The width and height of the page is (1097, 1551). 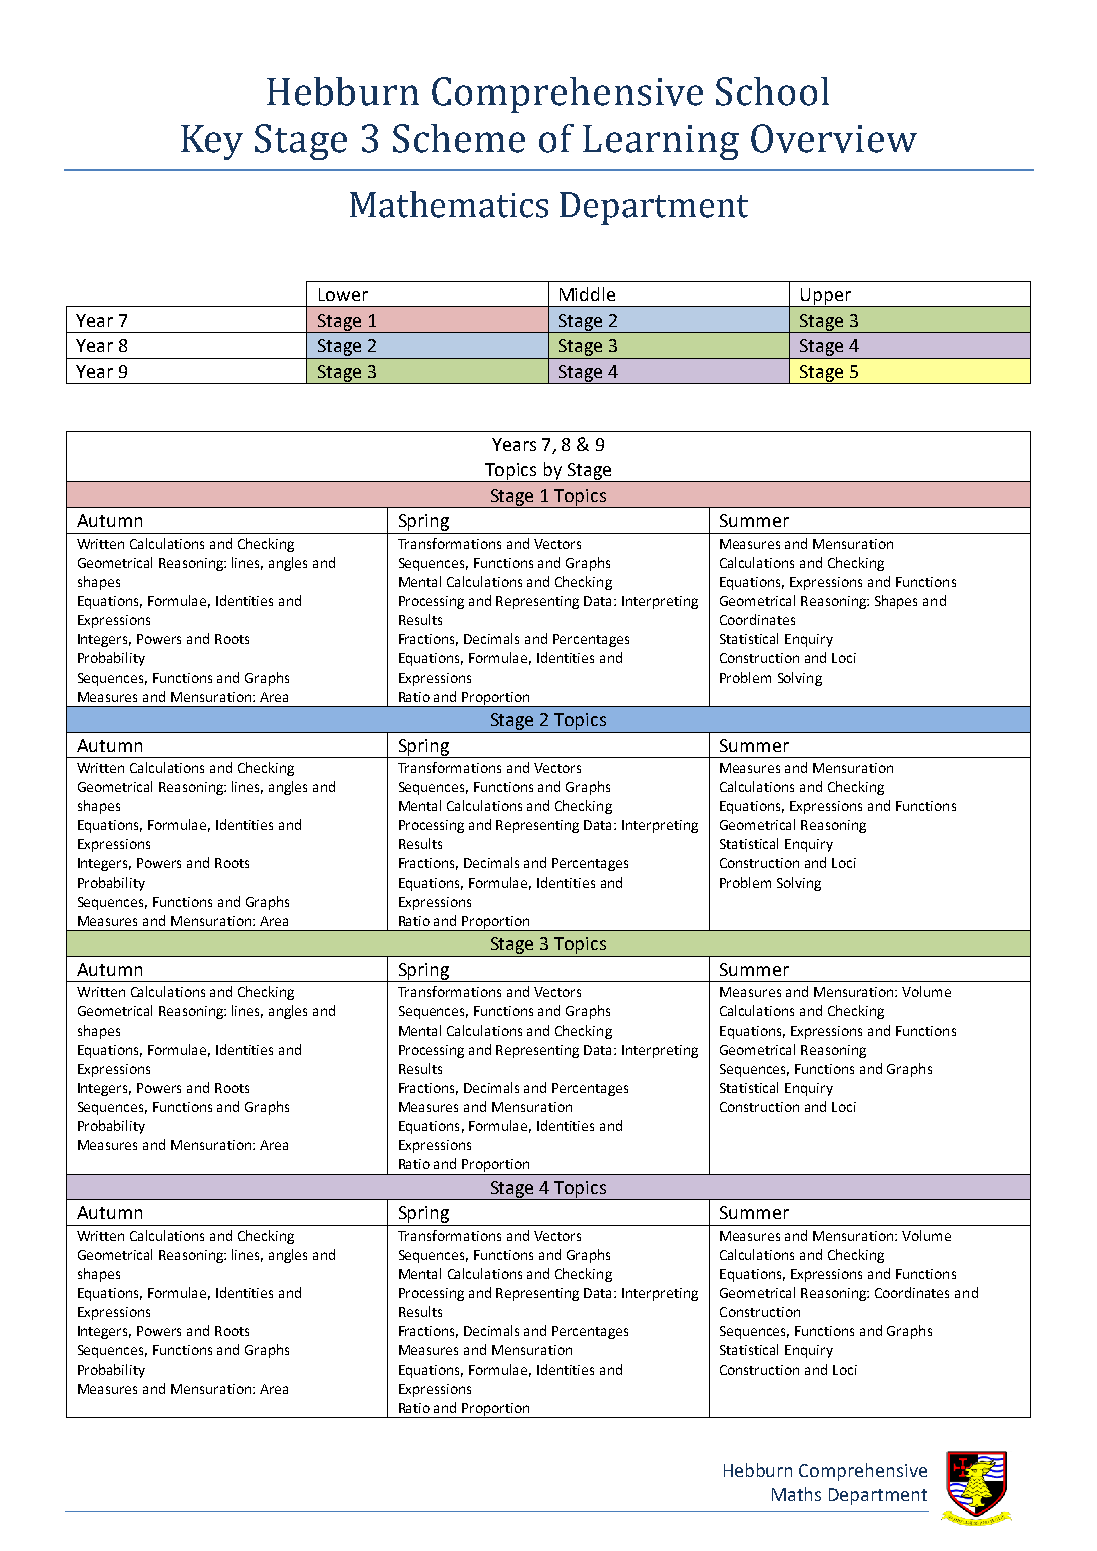 What do you see at coordinates (772, 91) in the page?
I see `School` at bounding box center [772, 91].
